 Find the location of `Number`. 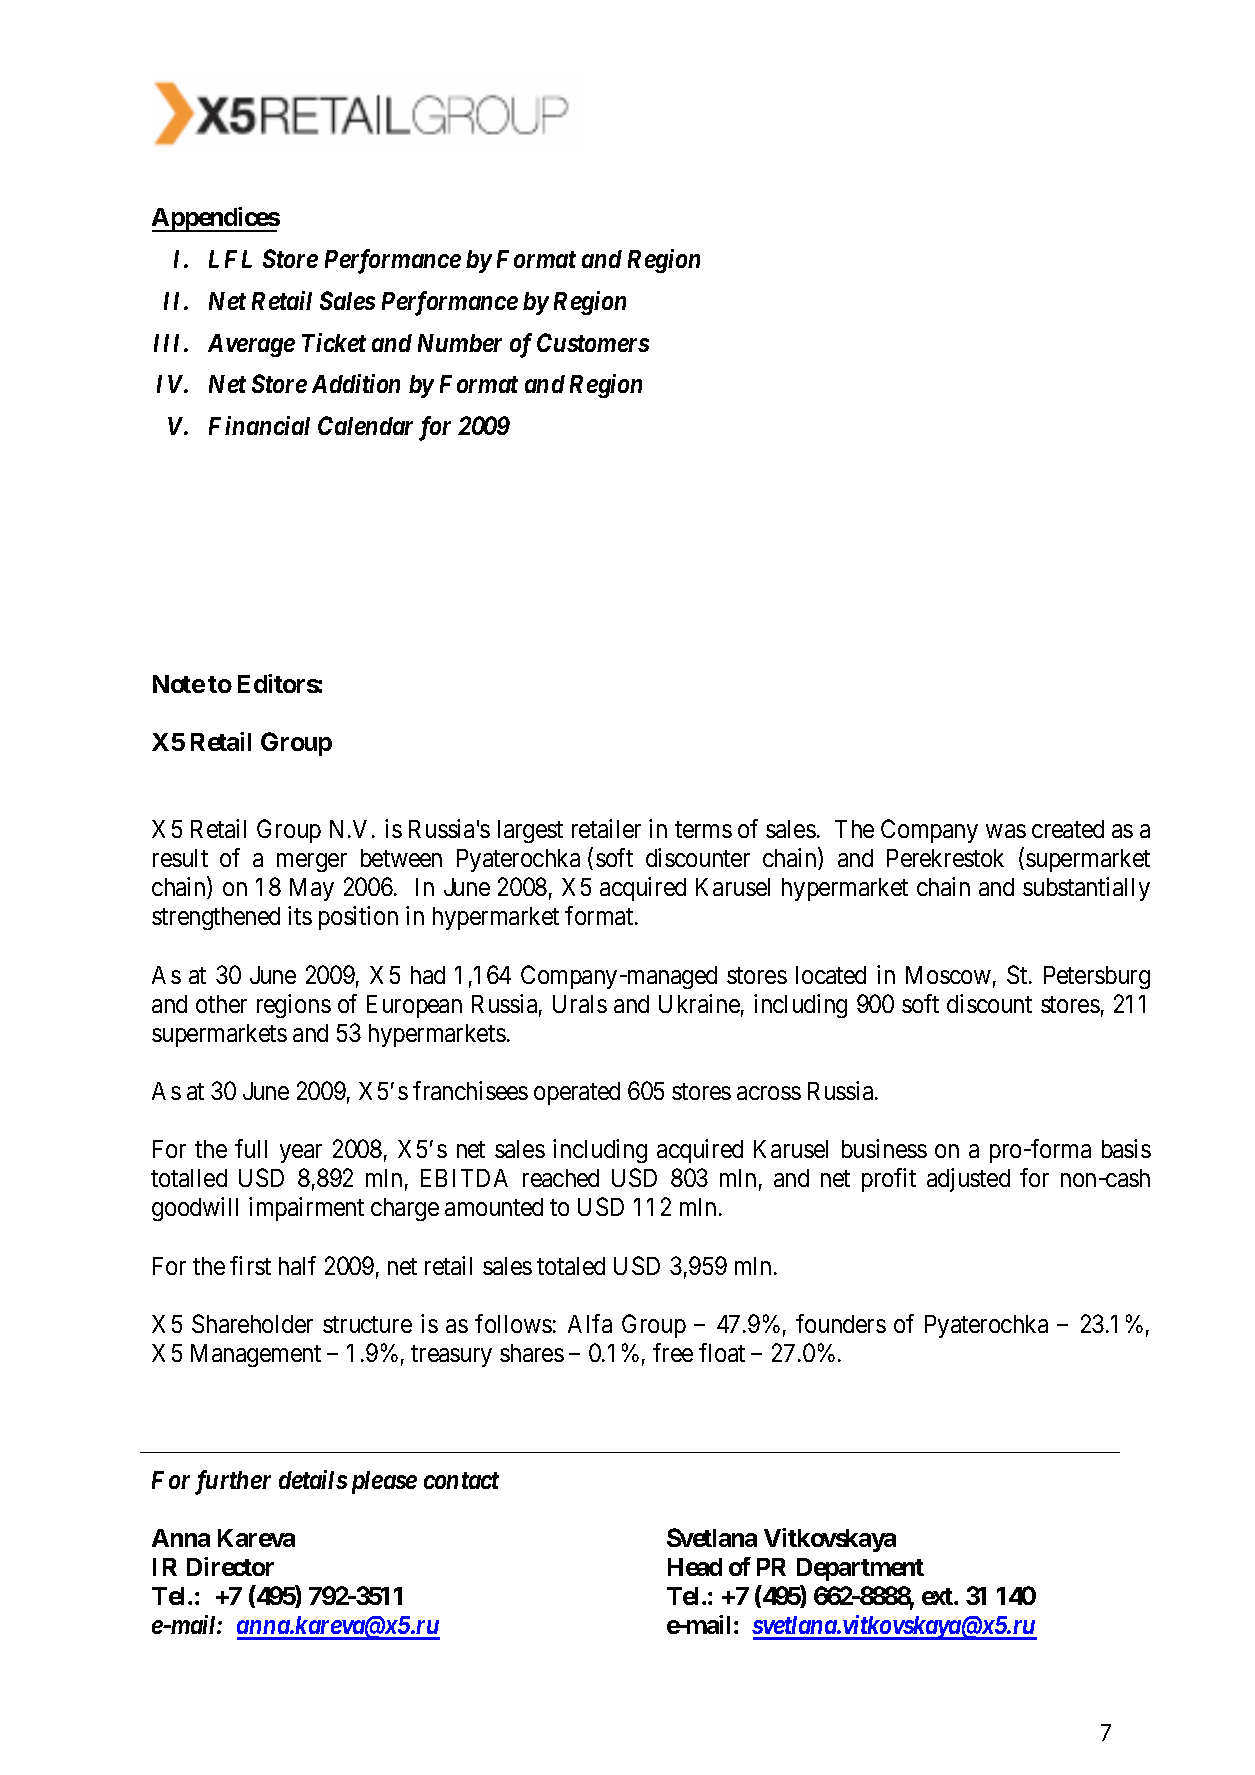

Number is located at coordinates (460, 343).
